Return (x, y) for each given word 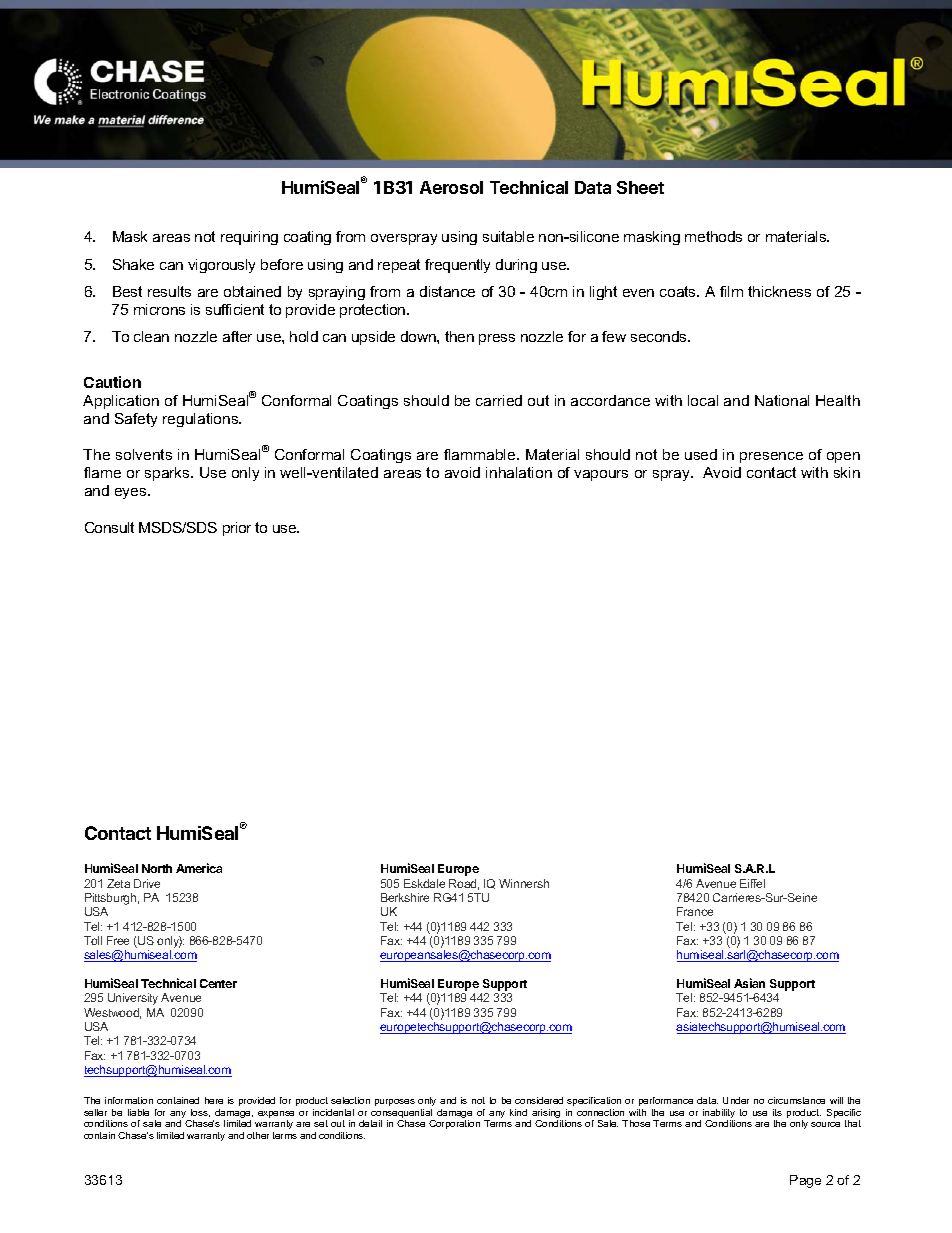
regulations (202, 420)
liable (138, 1112)
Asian (749, 983)
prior (237, 529)
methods (713, 236)
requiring (249, 238)
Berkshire (405, 897)
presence (771, 457)
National (782, 400)
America (199, 868)
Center (218, 983)
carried (499, 400)
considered (539, 1100)
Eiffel (752, 883)
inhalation (519, 472)
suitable (508, 236)
